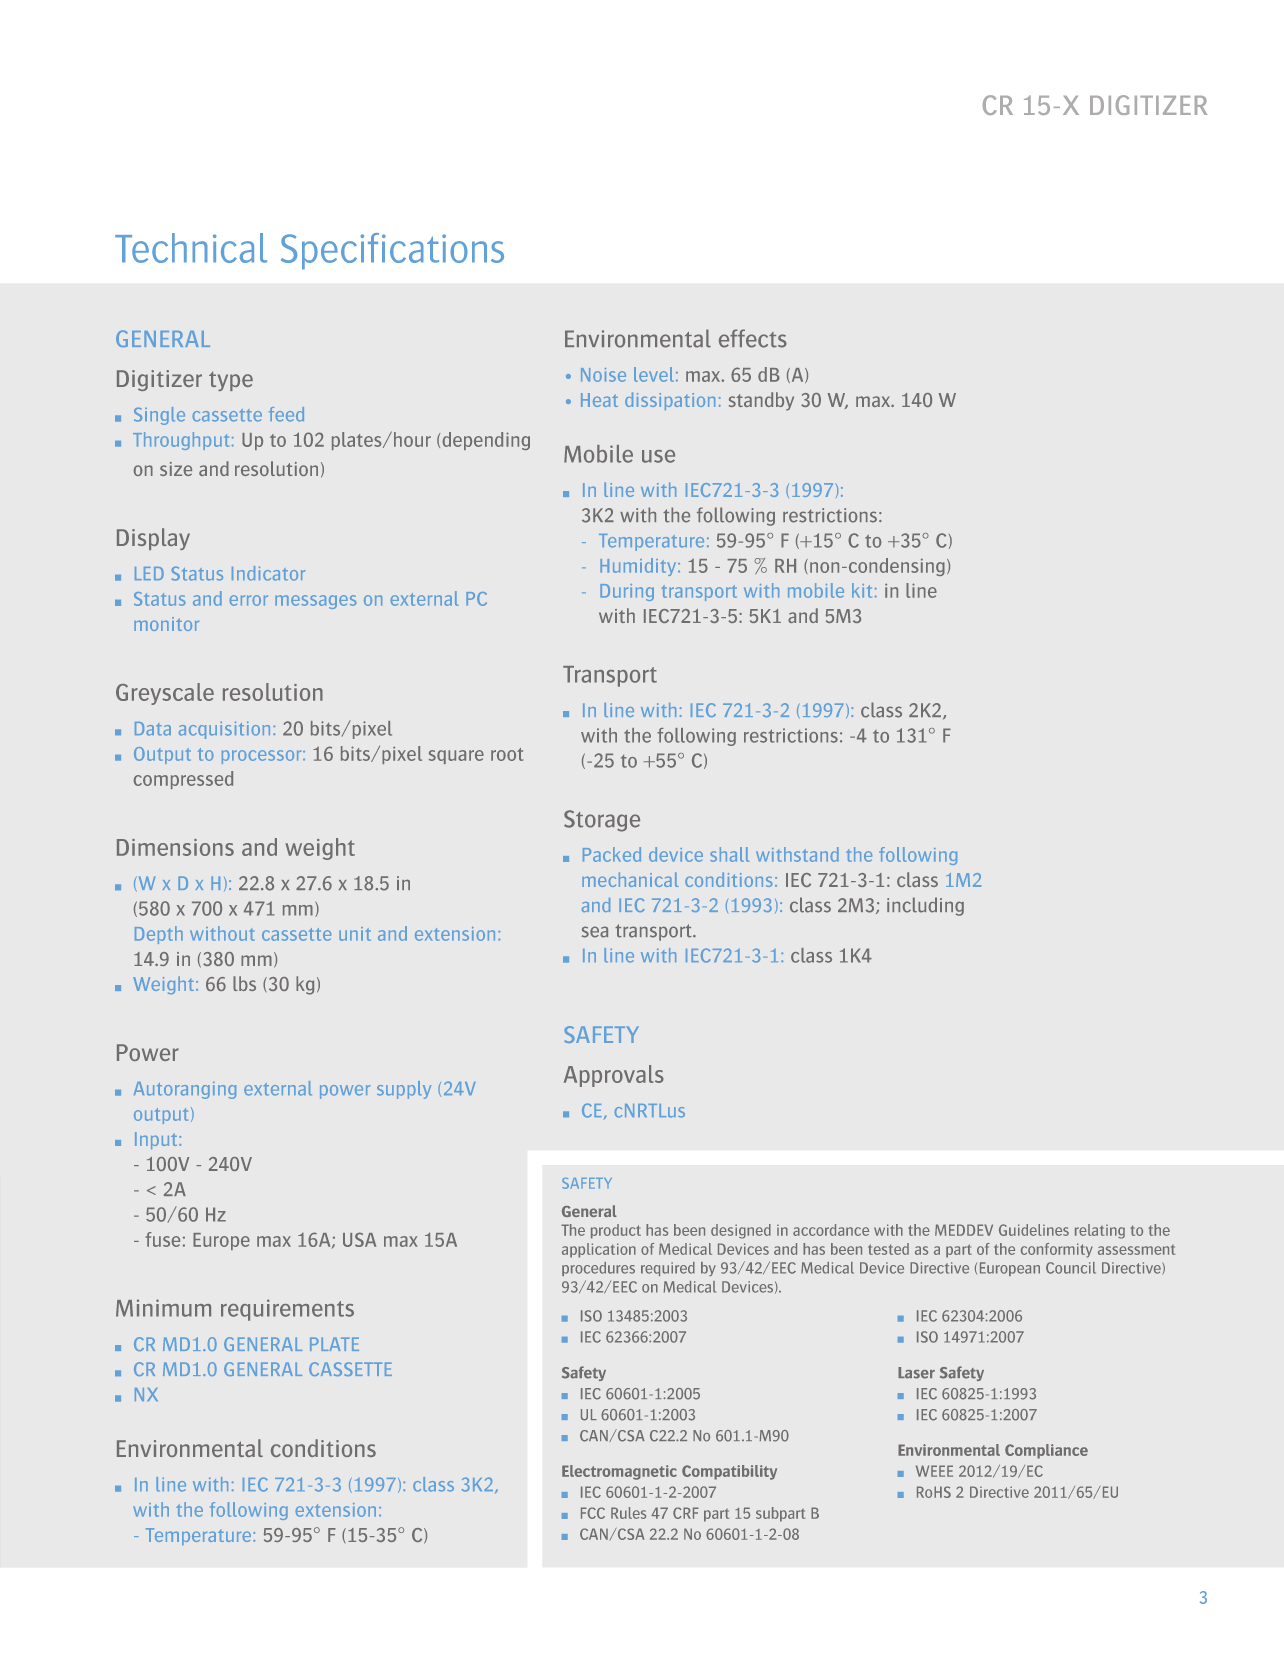 Image resolution: width=1284 pixels, height=1662 pixels. I want to click on shall, so click(729, 854).
